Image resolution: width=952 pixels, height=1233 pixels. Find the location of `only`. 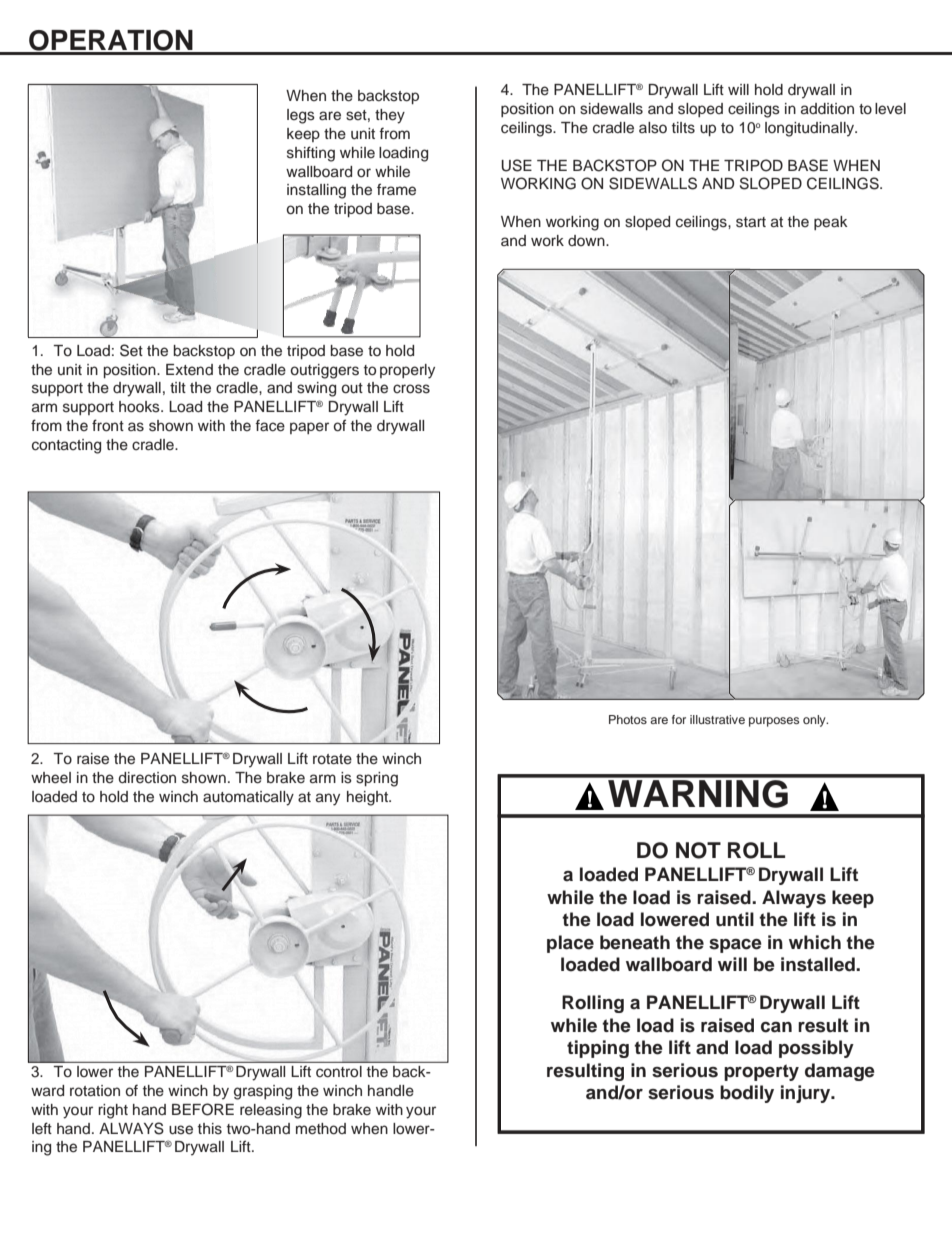

only is located at coordinates (815, 721).
